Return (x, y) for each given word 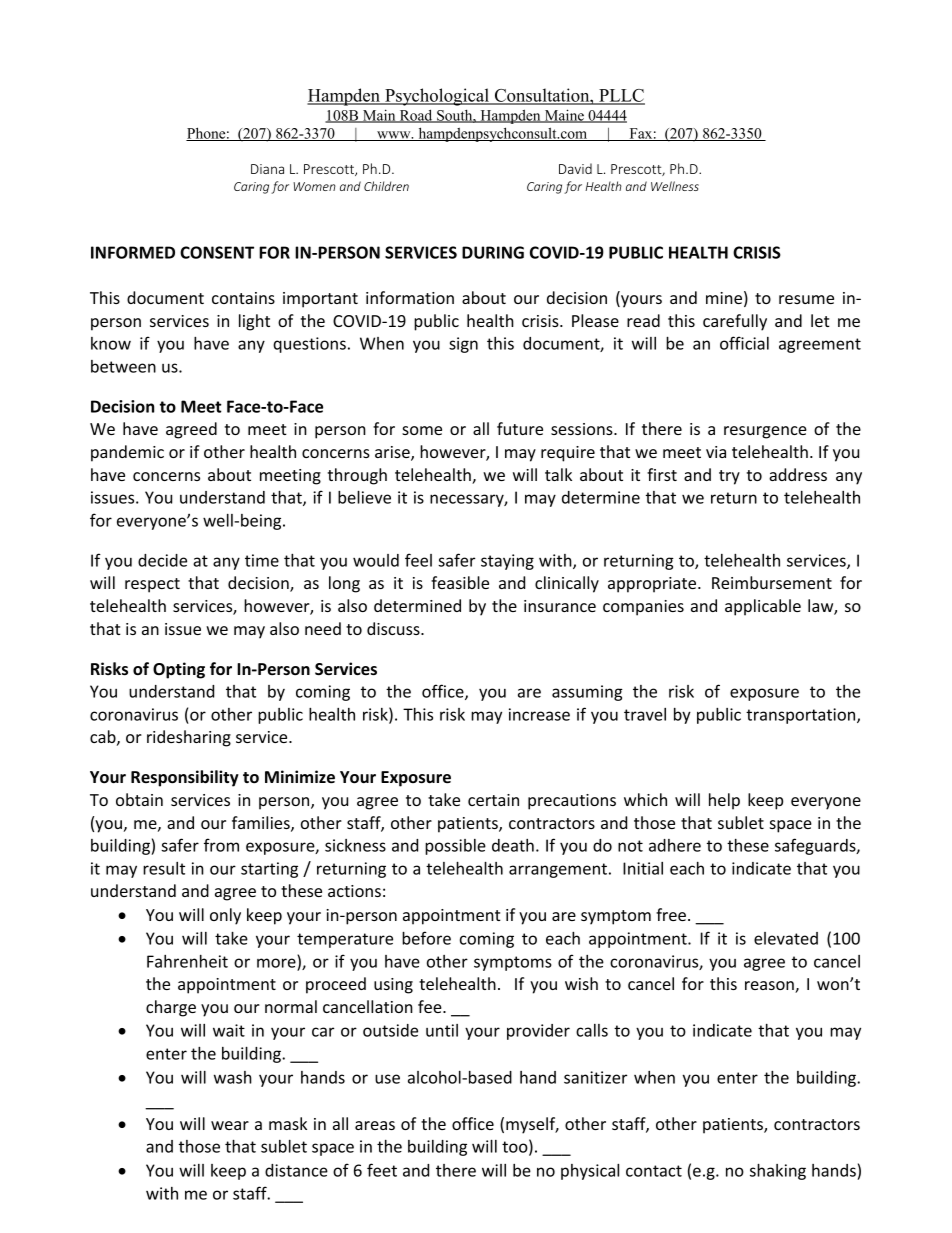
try (729, 477)
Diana (267, 169)
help (724, 801)
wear (230, 1125)
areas (375, 1125)
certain (493, 800)
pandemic (127, 453)
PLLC (621, 97)
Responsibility (185, 778)
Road (416, 116)
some (422, 430)
